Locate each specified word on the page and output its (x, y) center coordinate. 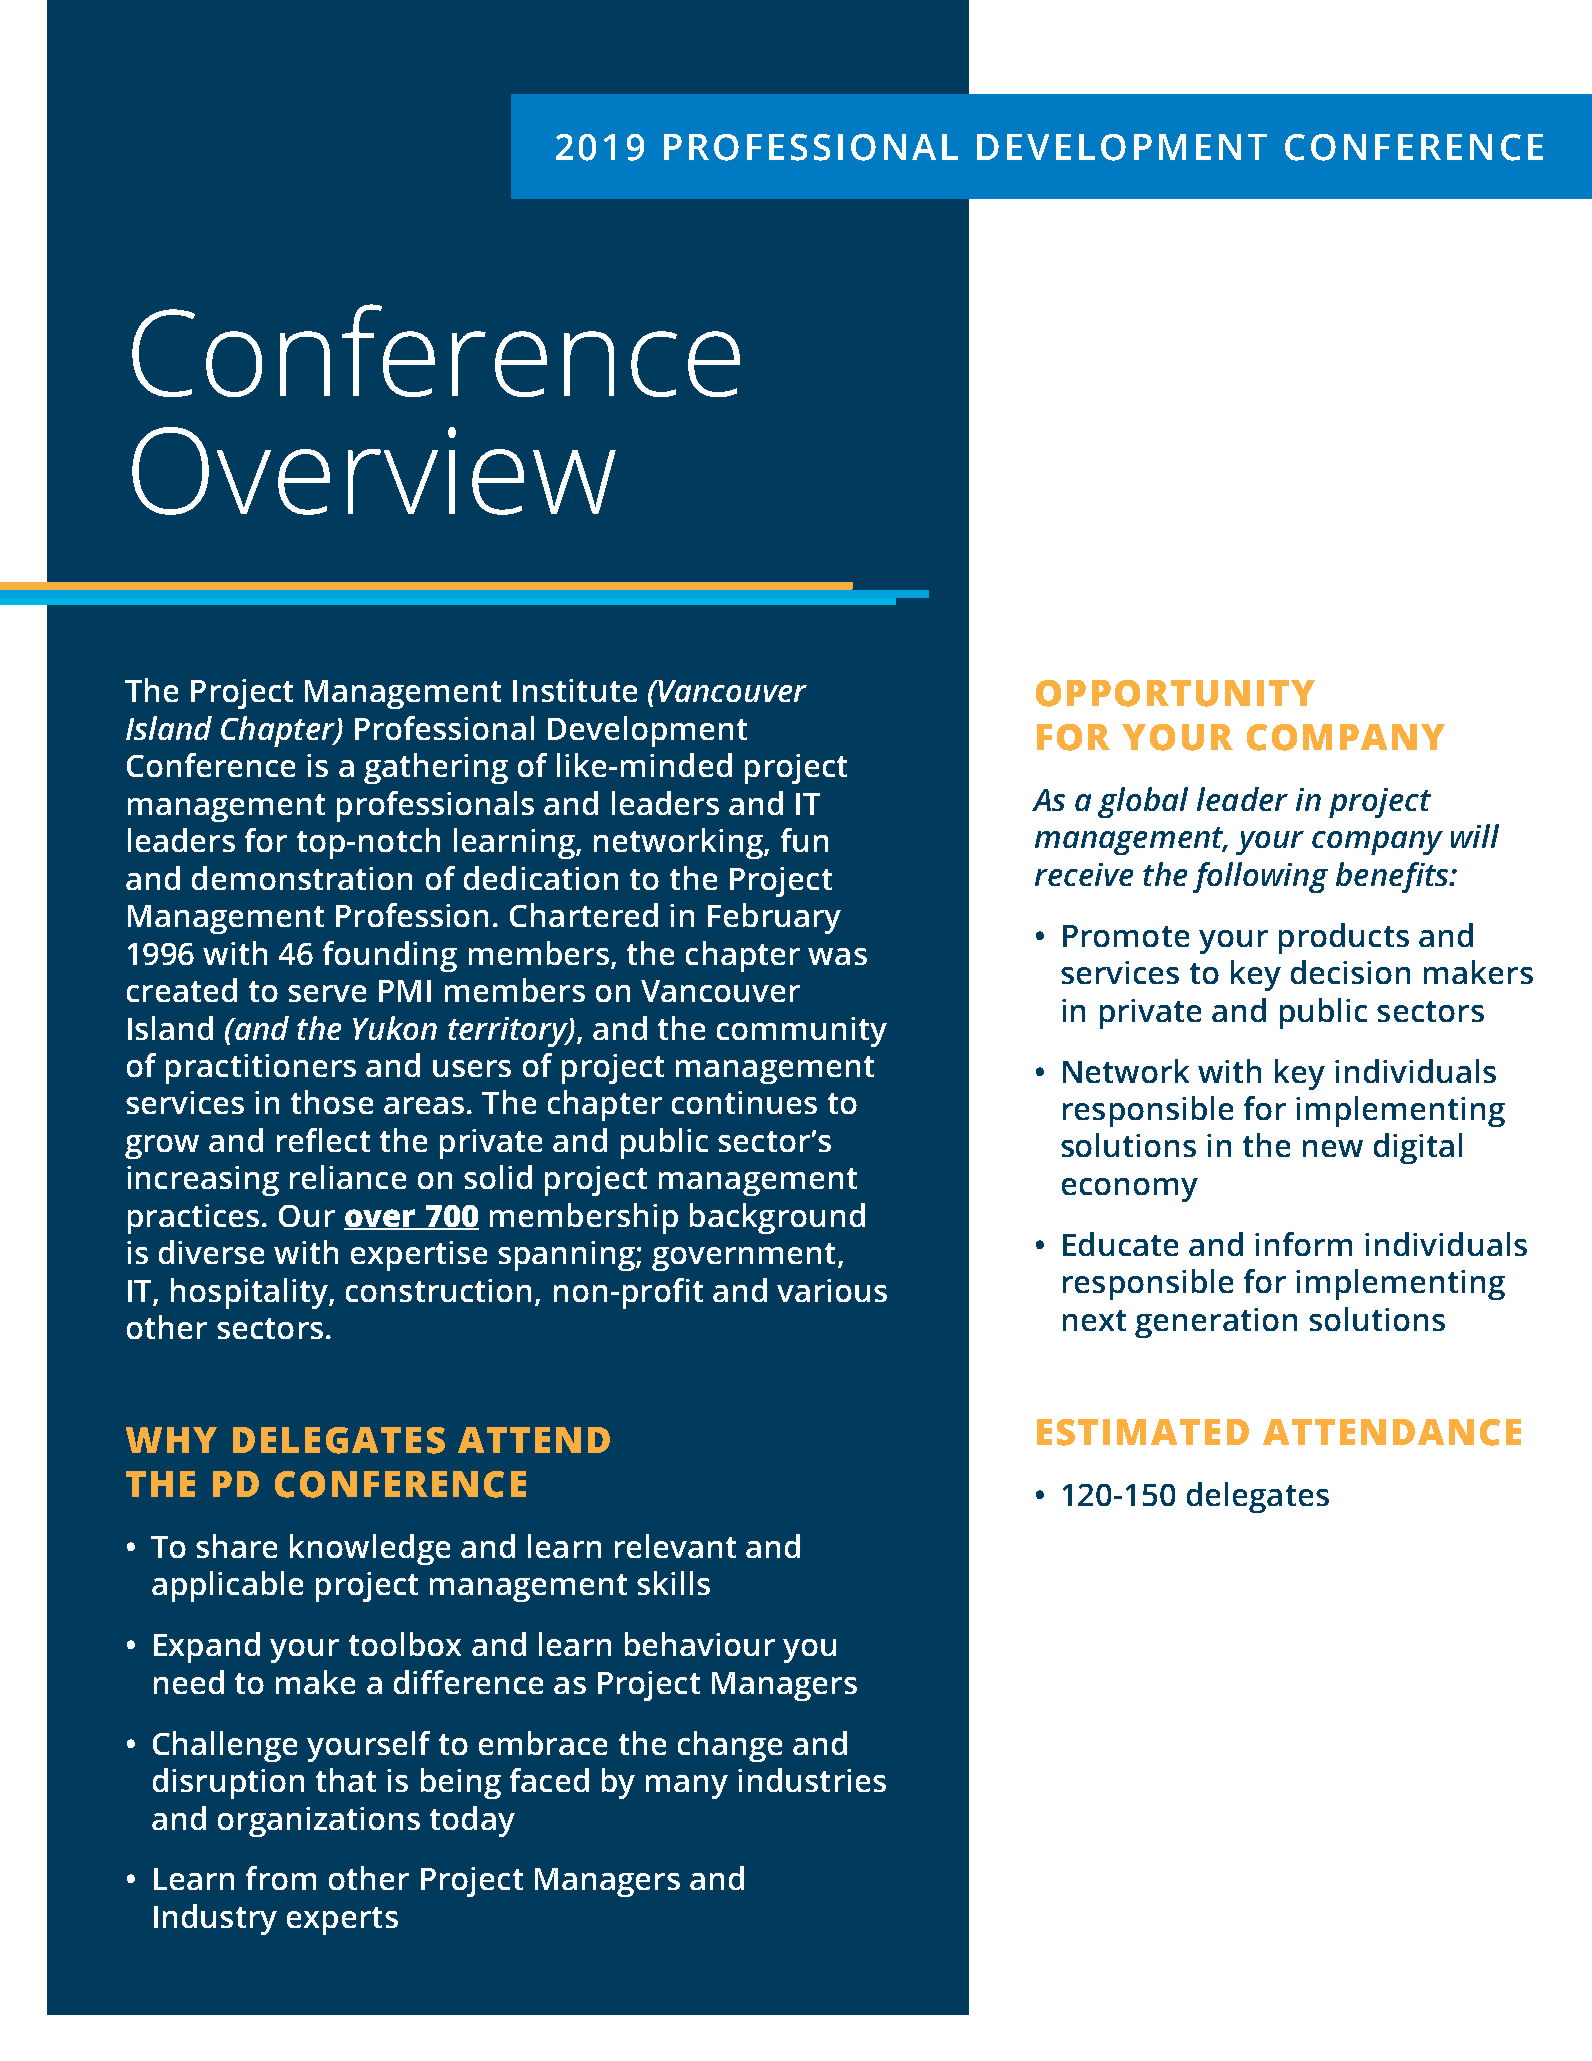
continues (744, 1102)
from (281, 1878)
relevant (675, 1546)
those (332, 1102)
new (1333, 1148)
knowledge (370, 1549)
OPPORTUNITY (1175, 693)
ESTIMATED (1143, 1432)
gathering (436, 768)
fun (804, 840)
